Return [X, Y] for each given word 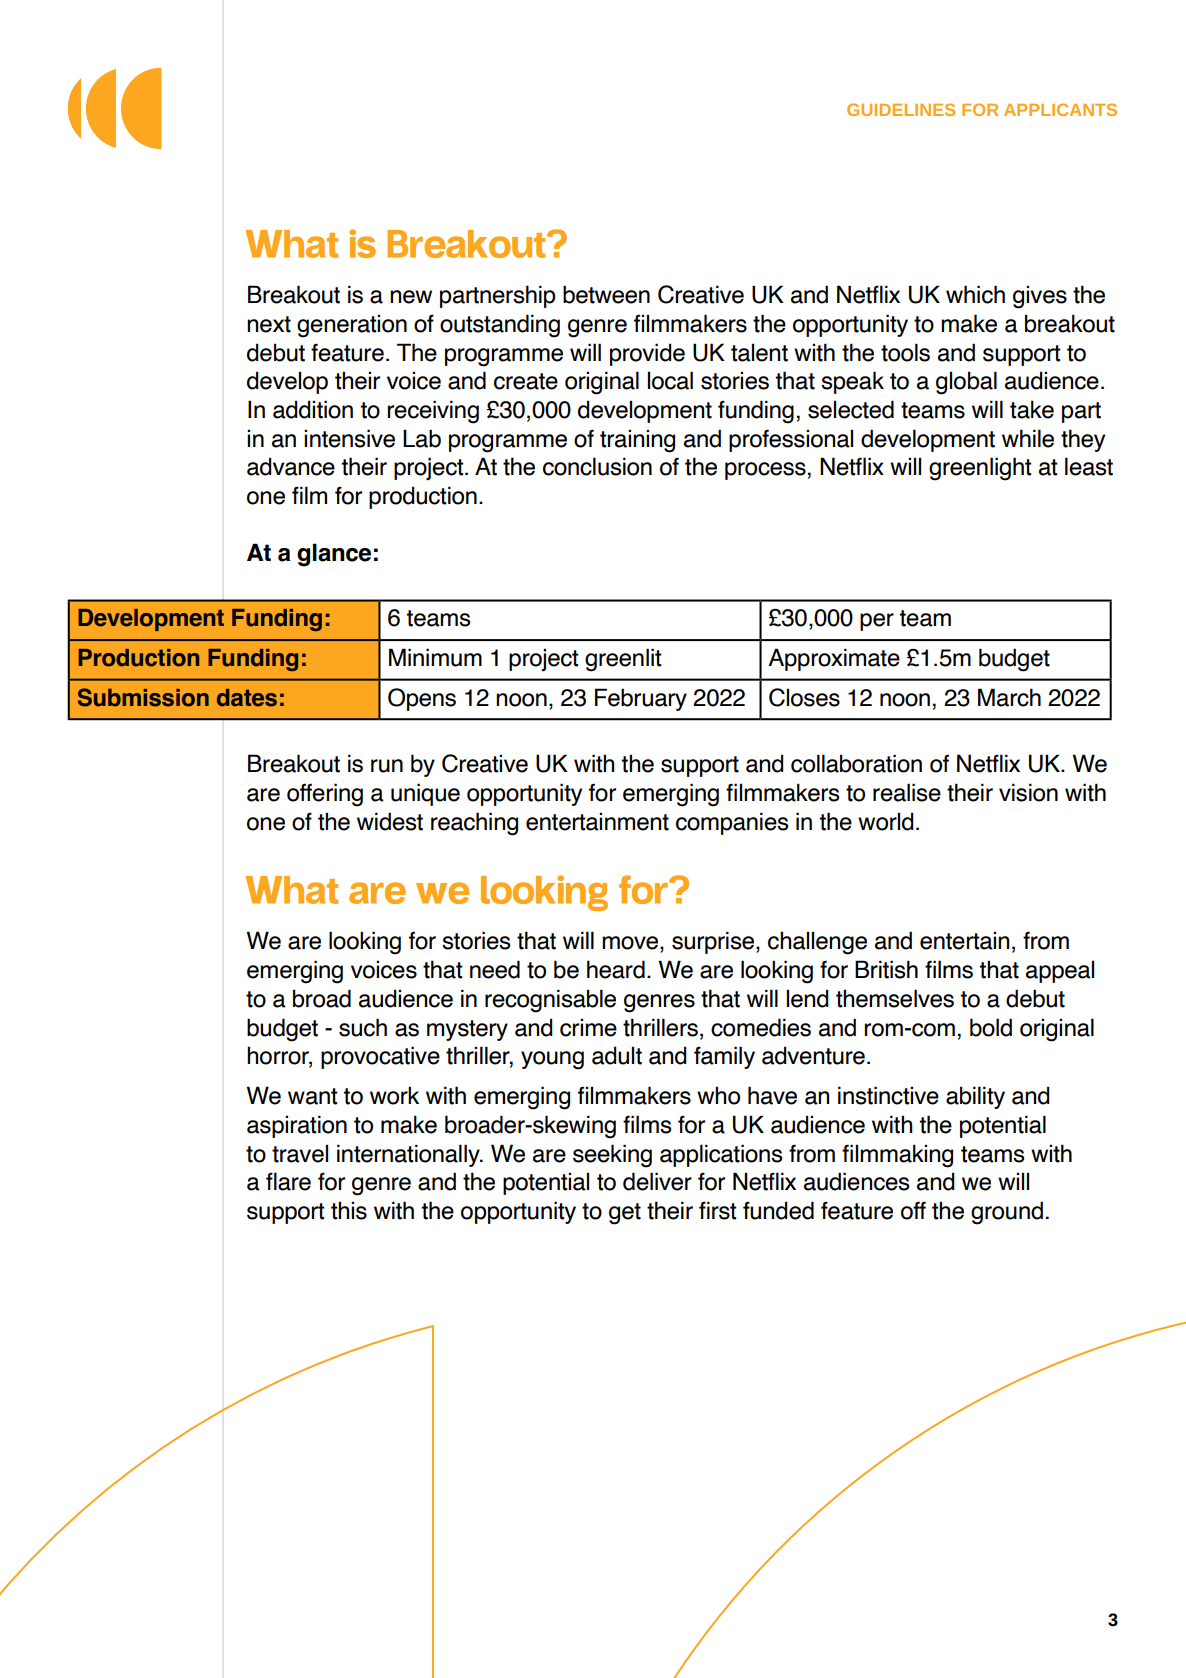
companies [732, 823]
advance [291, 466]
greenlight [980, 469]
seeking [612, 1156]
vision [1028, 792]
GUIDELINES [901, 109]
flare [288, 1181]
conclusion [597, 466]
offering [325, 795]
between [606, 294]
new [411, 297]
